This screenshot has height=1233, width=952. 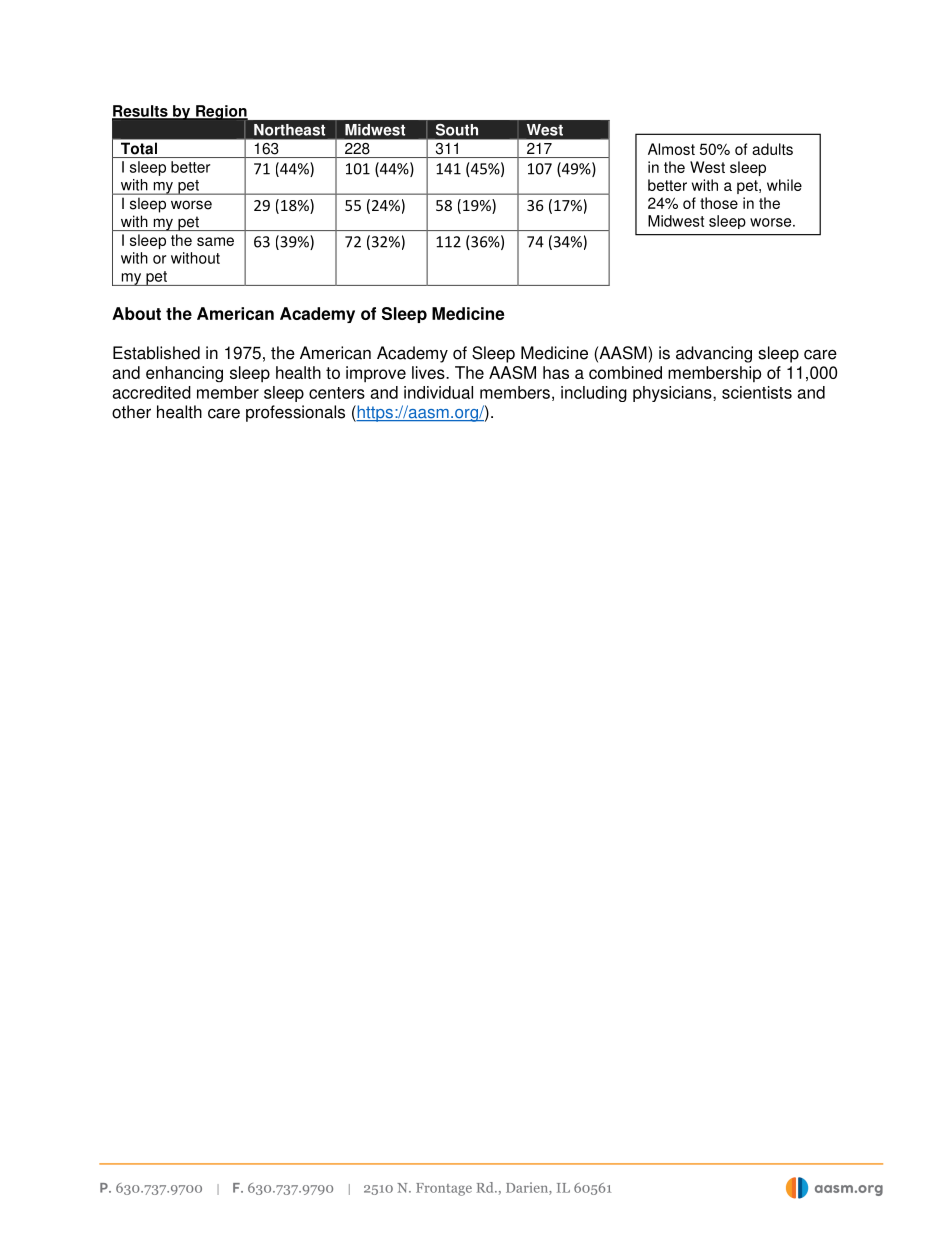 I want to click on Almost, so click(x=671, y=149).
